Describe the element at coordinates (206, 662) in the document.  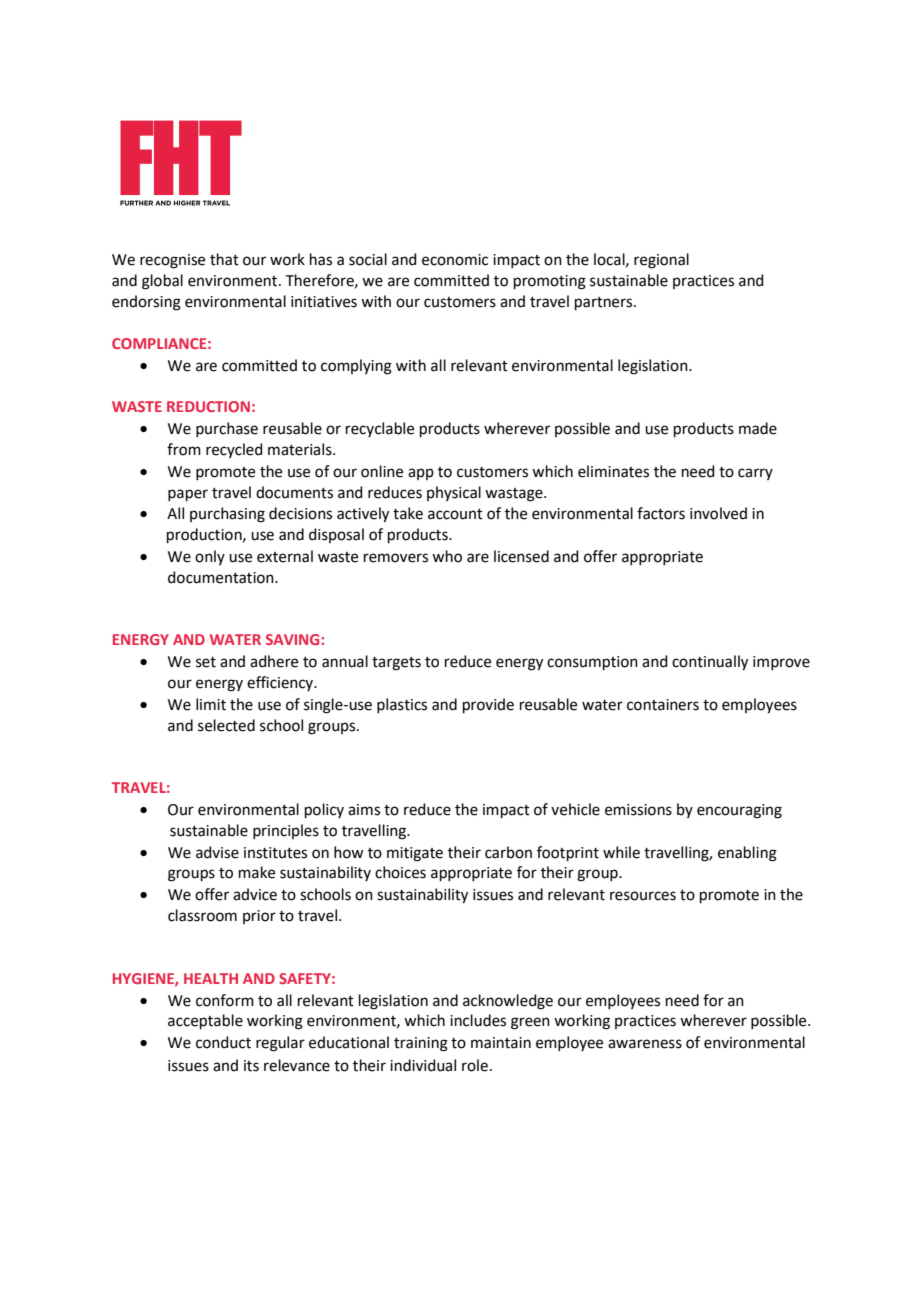
I see `set` at that location.
